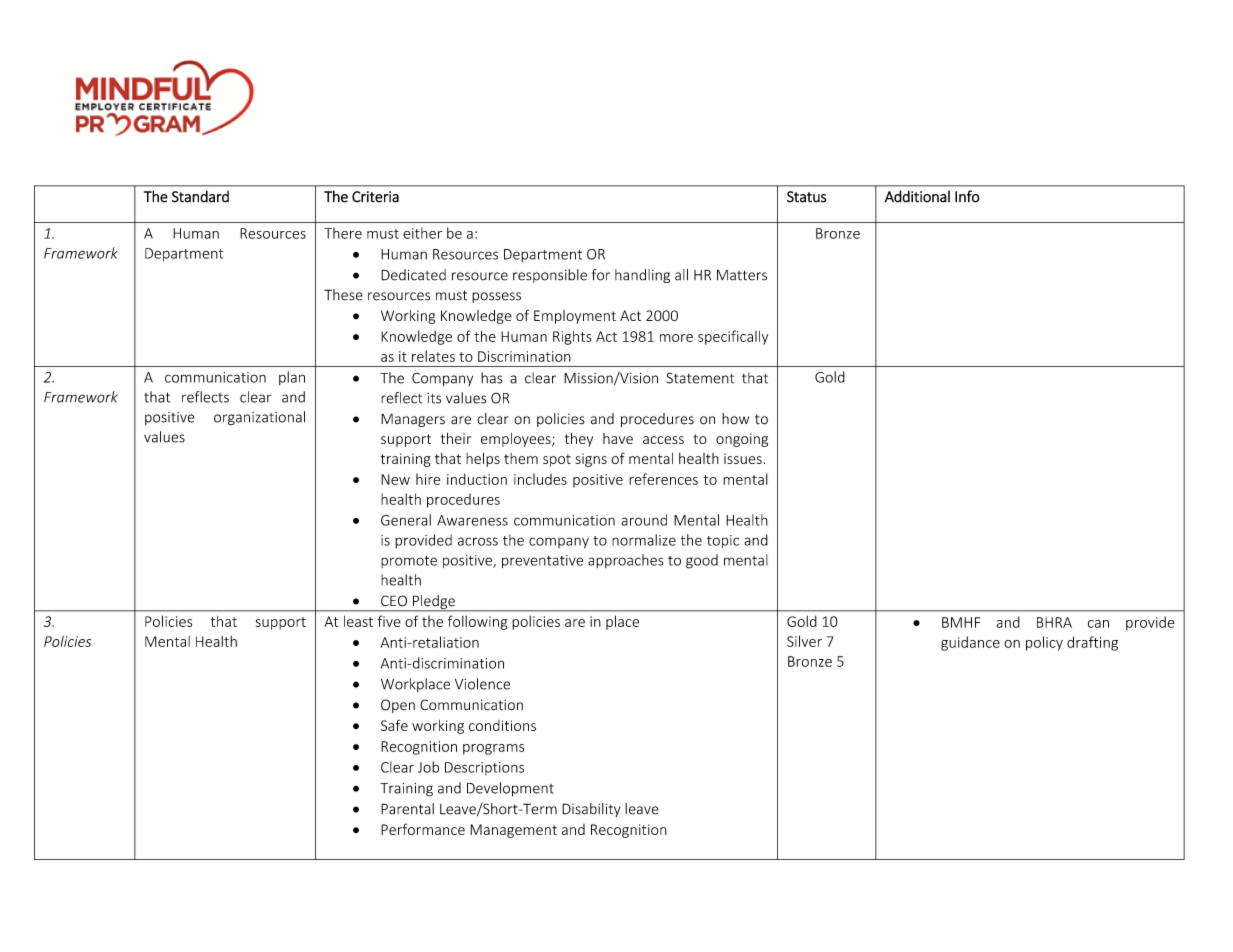 The height and width of the image is (952, 1233). I want to click on Status, so click(806, 197).
